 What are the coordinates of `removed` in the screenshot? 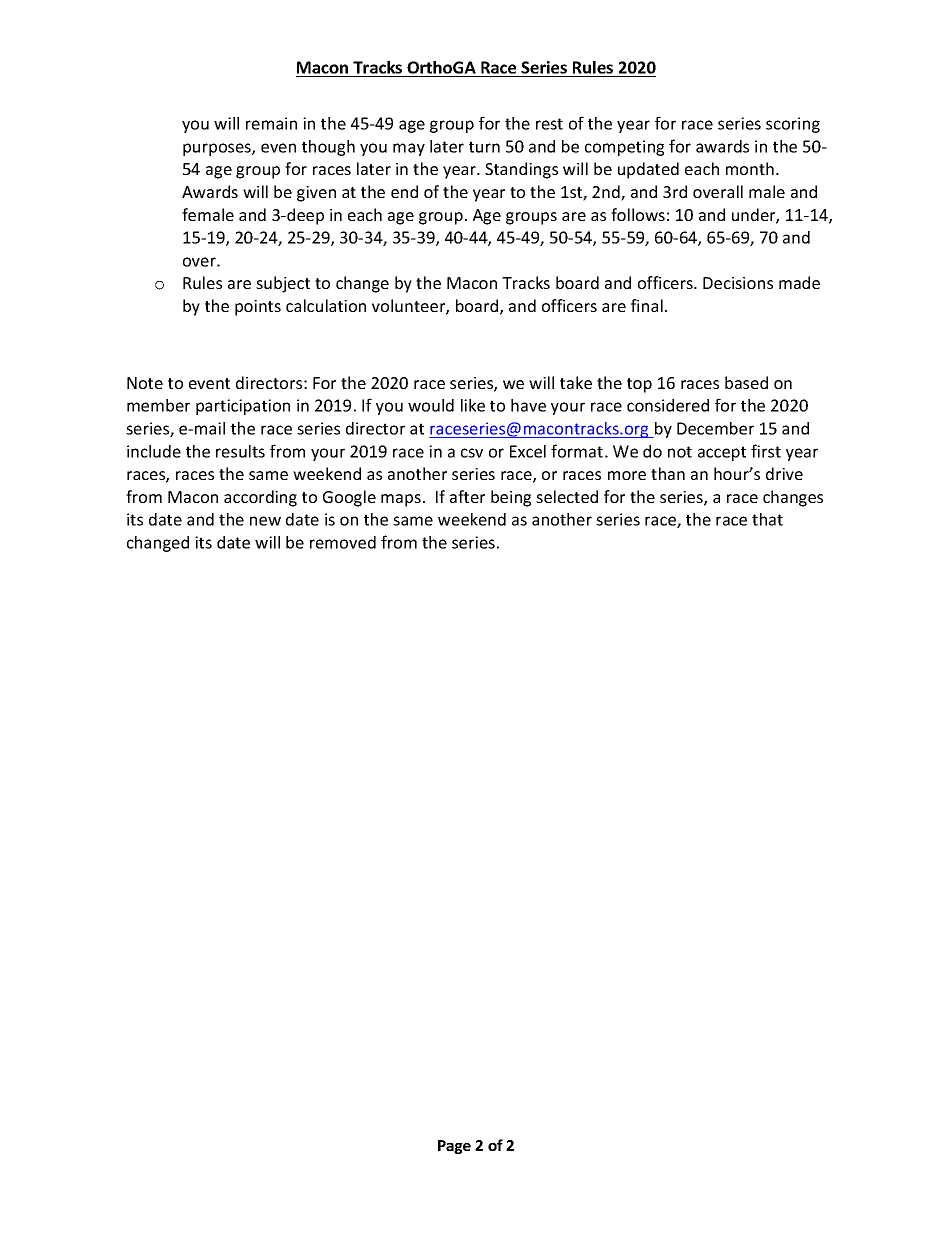 It's located at (343, 542).
